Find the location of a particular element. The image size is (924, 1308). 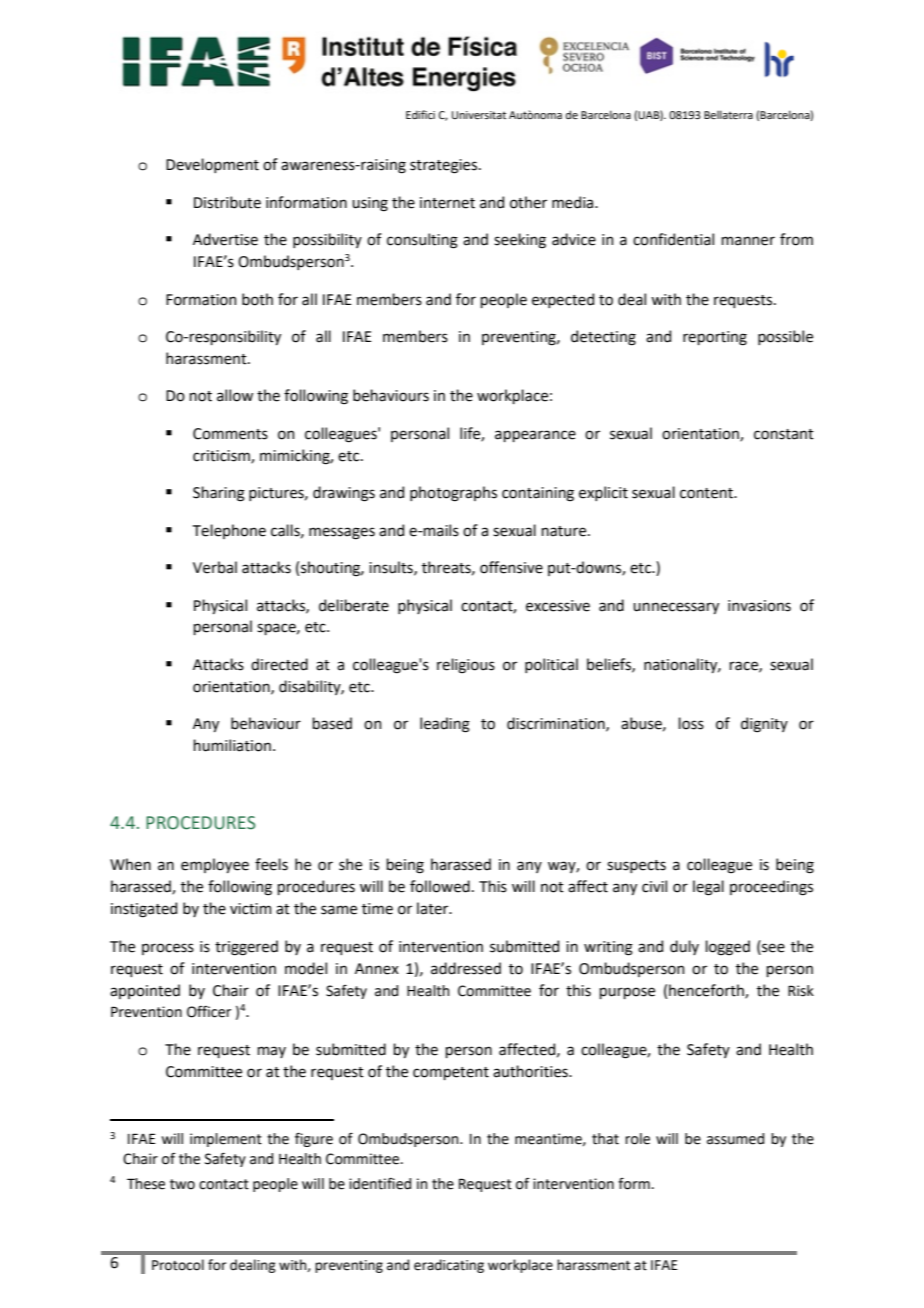

Protocol is located at coordinates (178, 1265).
